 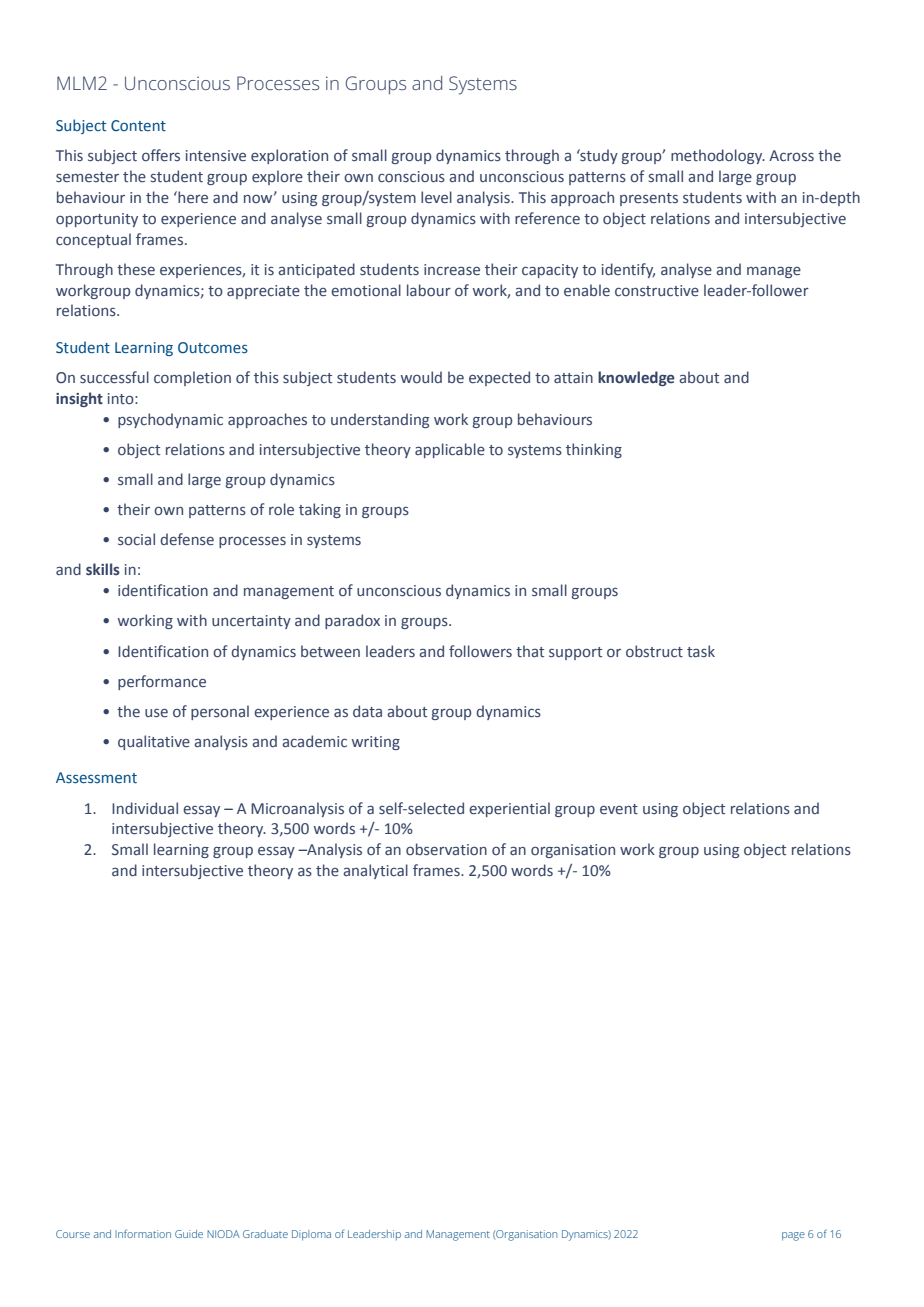 I want to click on methodology, so click(x=718, y=156).
